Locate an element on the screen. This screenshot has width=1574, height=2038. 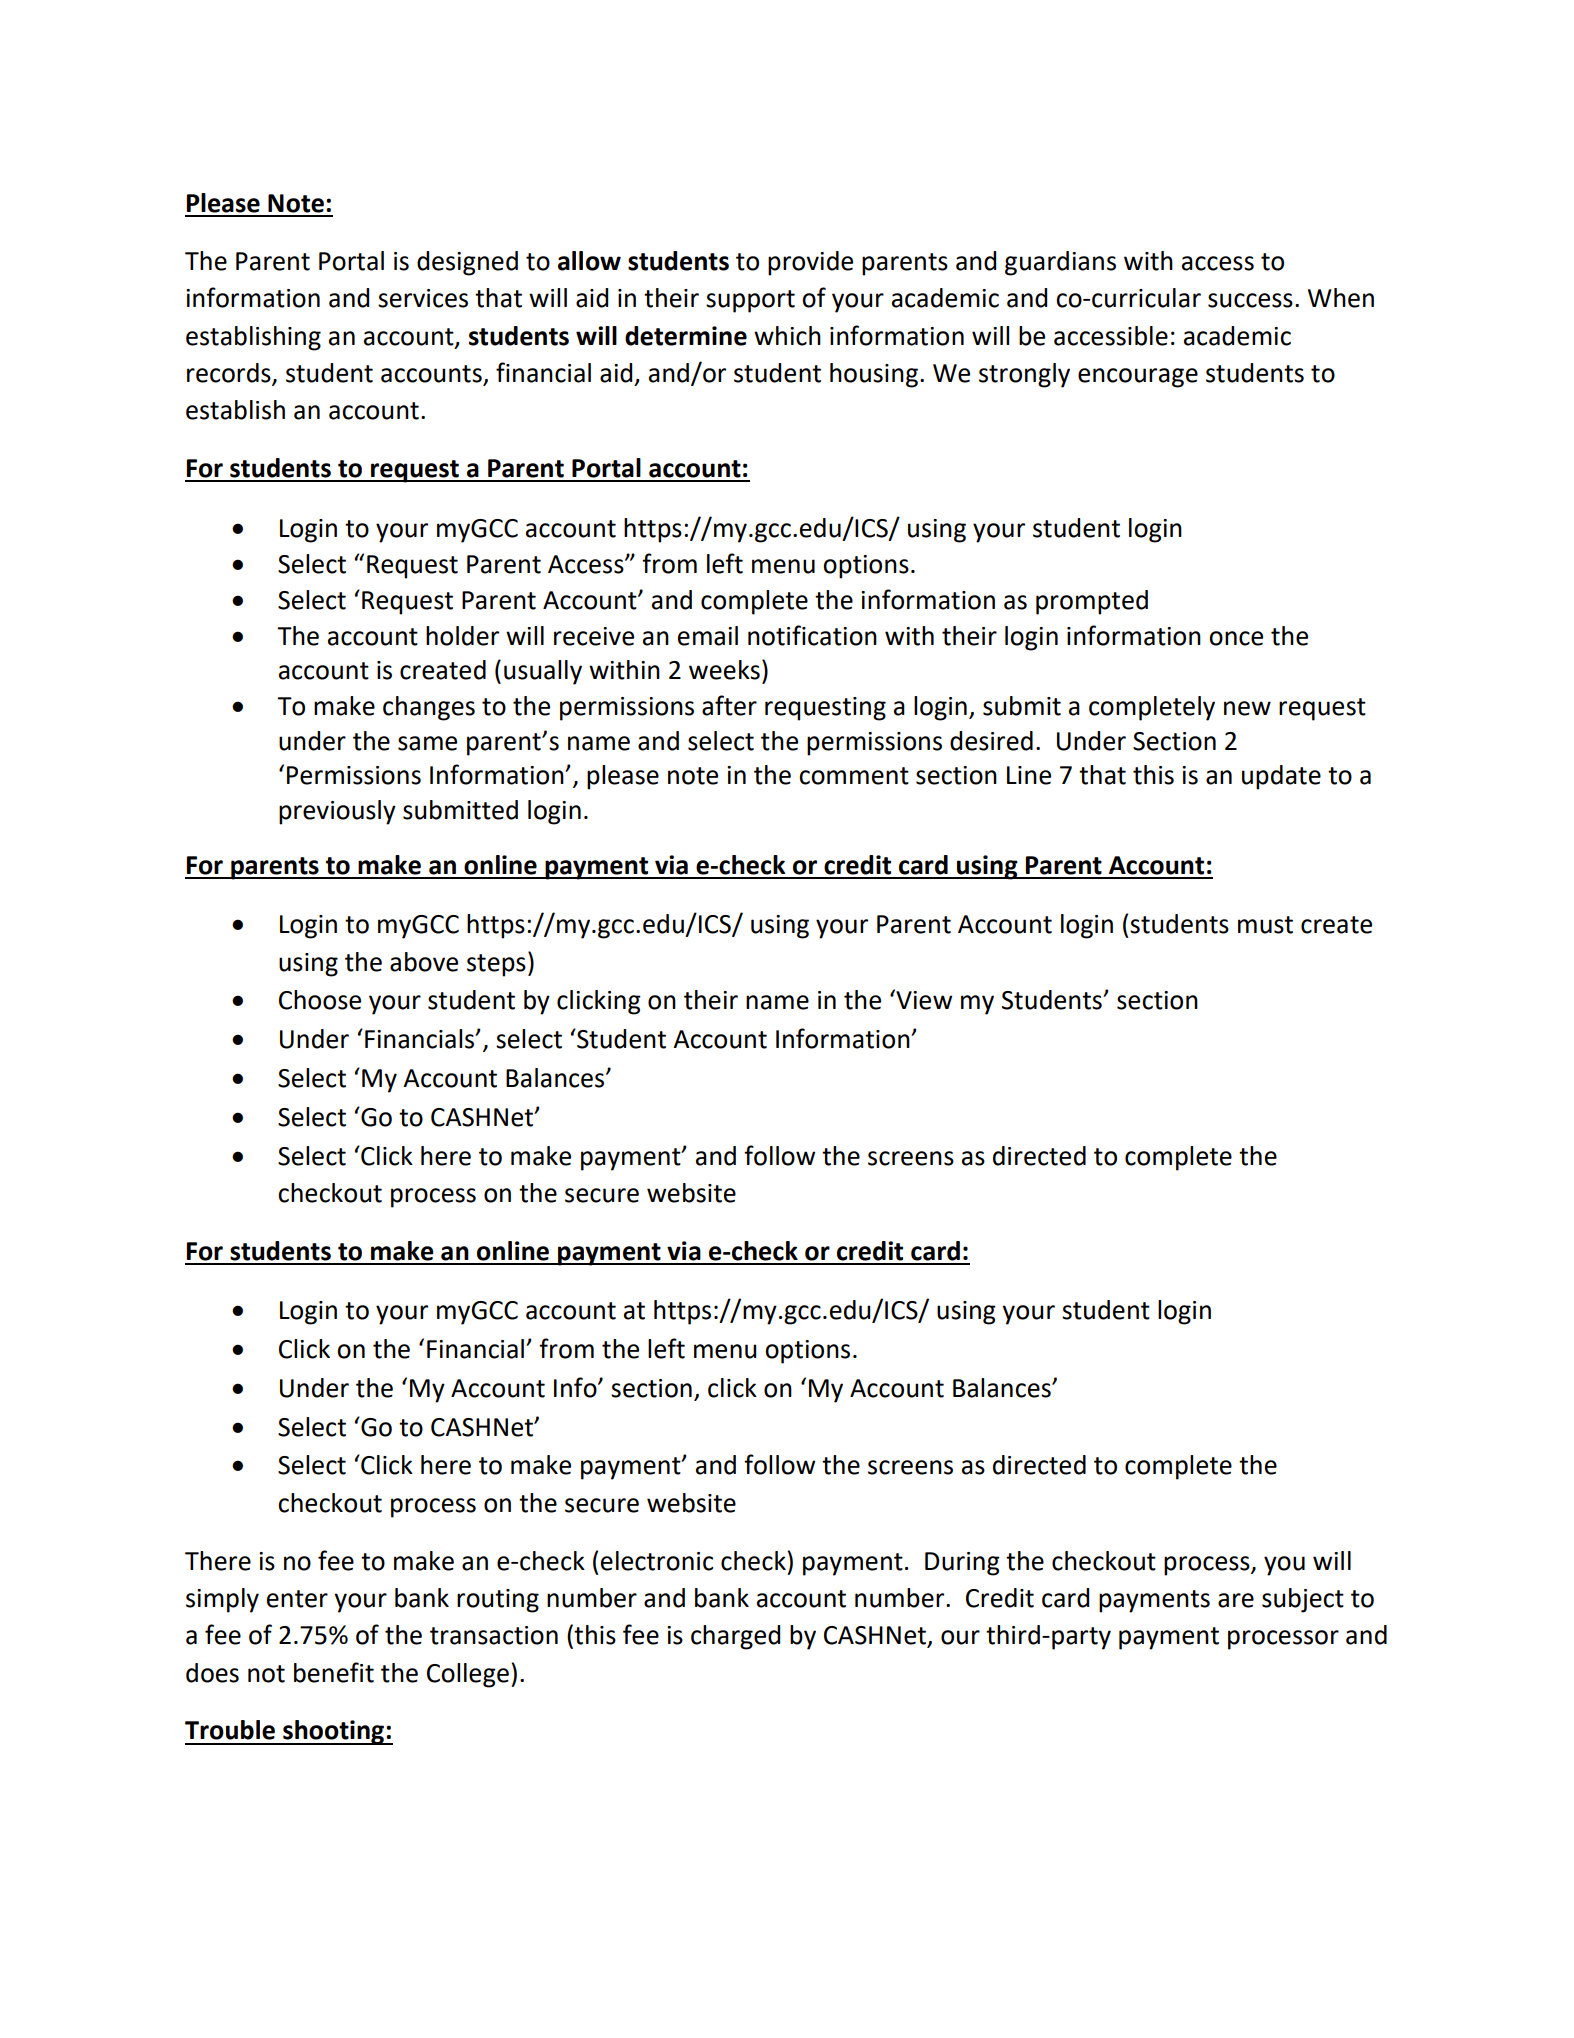
success is located at coordinates (1250, 300).
